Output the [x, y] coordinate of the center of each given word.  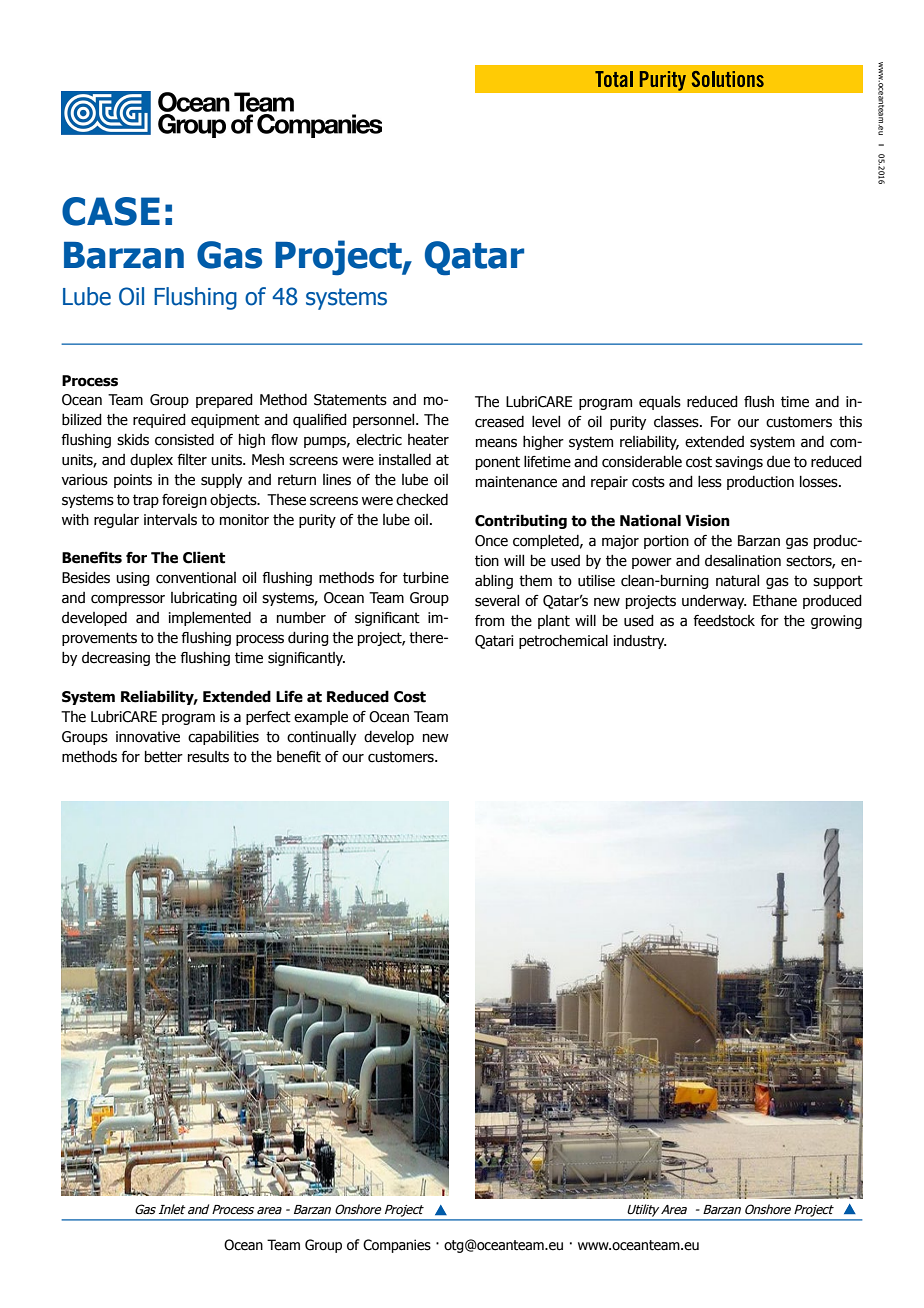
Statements [350, 400]
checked [422, 500]
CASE [111, 211]
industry [640, 642]
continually [321, 738]
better [164, 757]
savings [739, 463]
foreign [184, 501]
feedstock [724, 621]
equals [660, 403]
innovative [148, 737]
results [208, 757]
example [321, 718]
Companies [397, 1246]
